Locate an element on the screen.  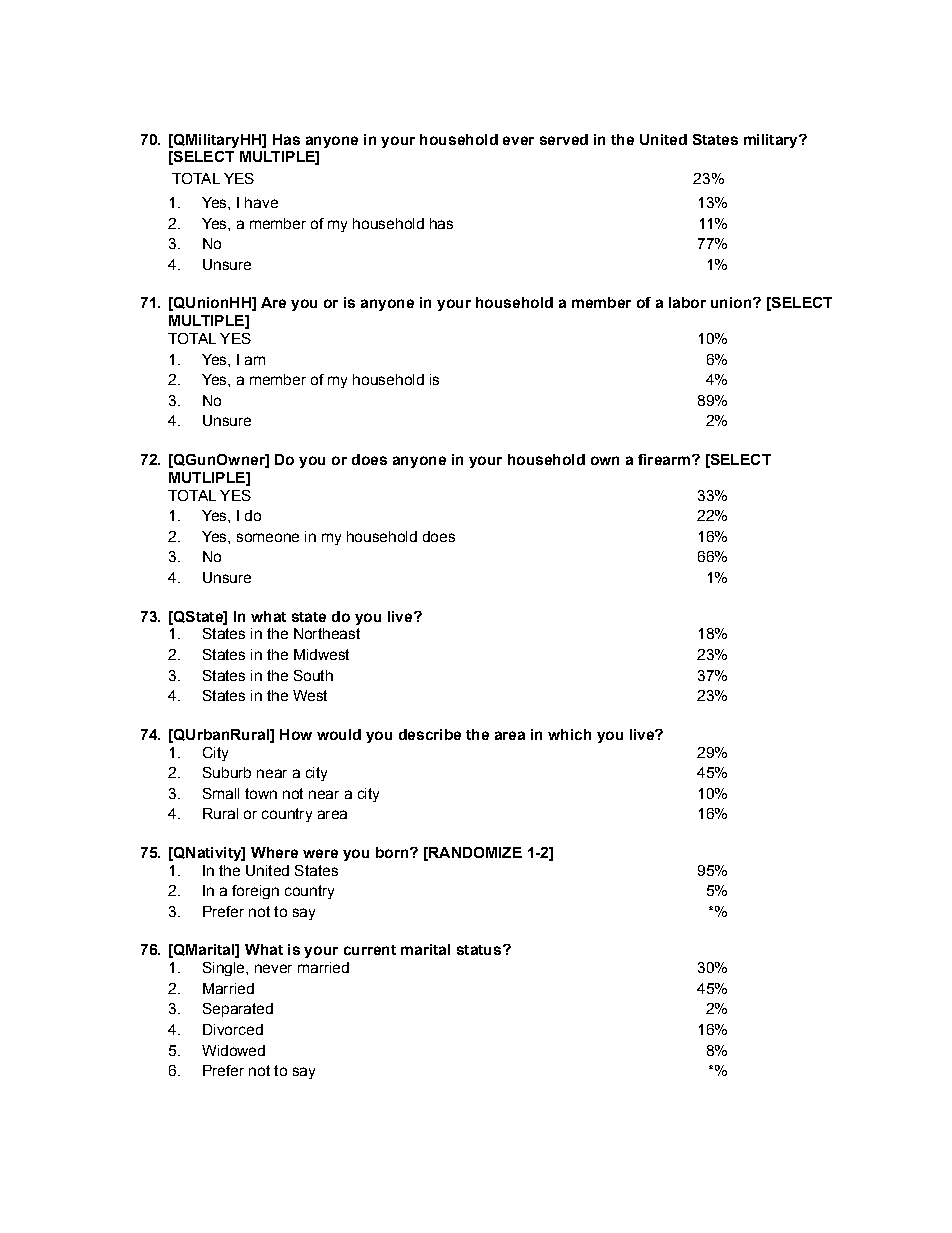
Northeast is located at coordinates (327, 633).
